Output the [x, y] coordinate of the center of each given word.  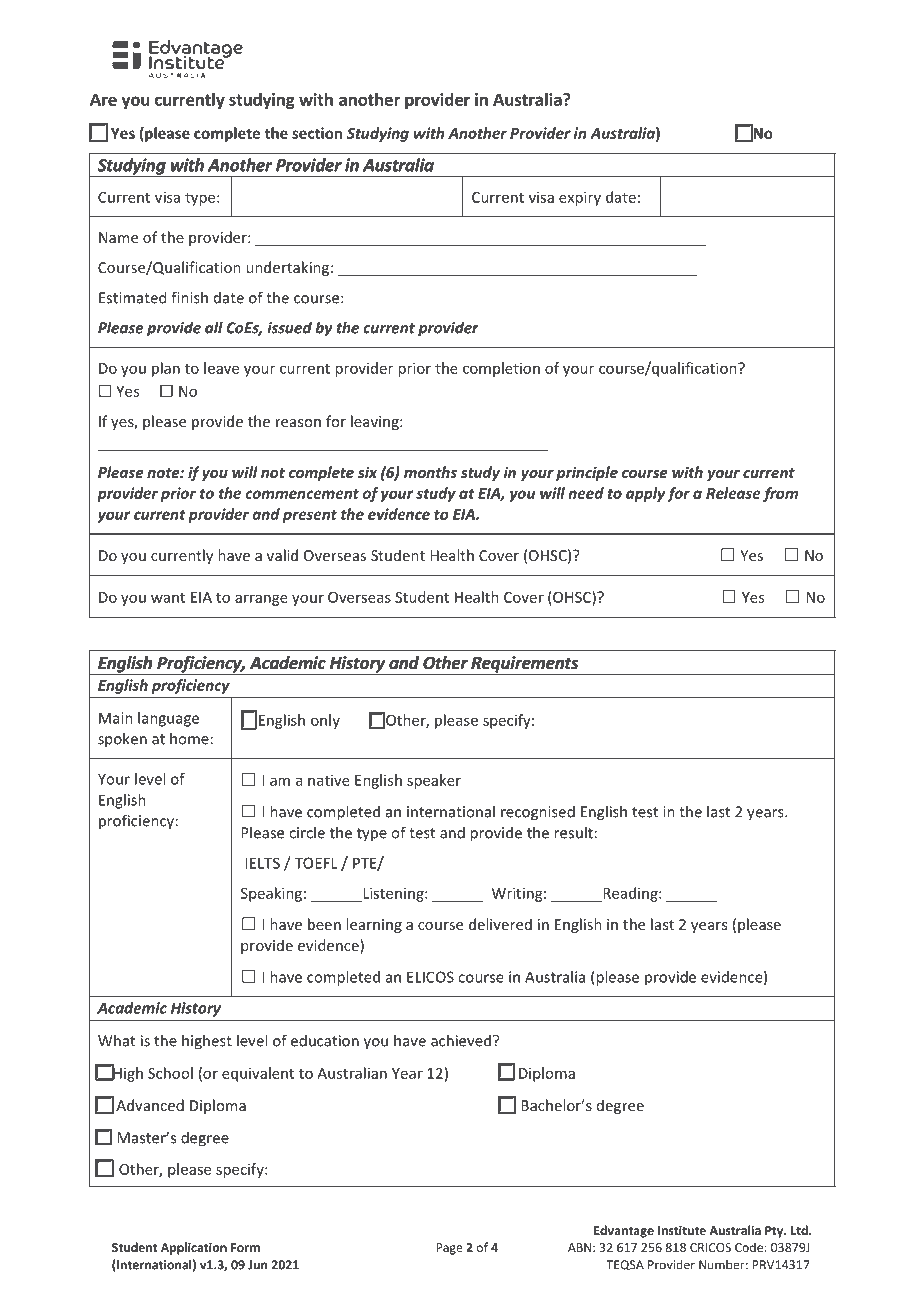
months [430, 472]
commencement [302, 493]
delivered [500, 924]
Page [449, 1249]
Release [733, 493]
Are [103, 99]
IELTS [262, 863]
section [317, 133]
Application [194, 1248]
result [573, 832]
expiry [580, 198]
